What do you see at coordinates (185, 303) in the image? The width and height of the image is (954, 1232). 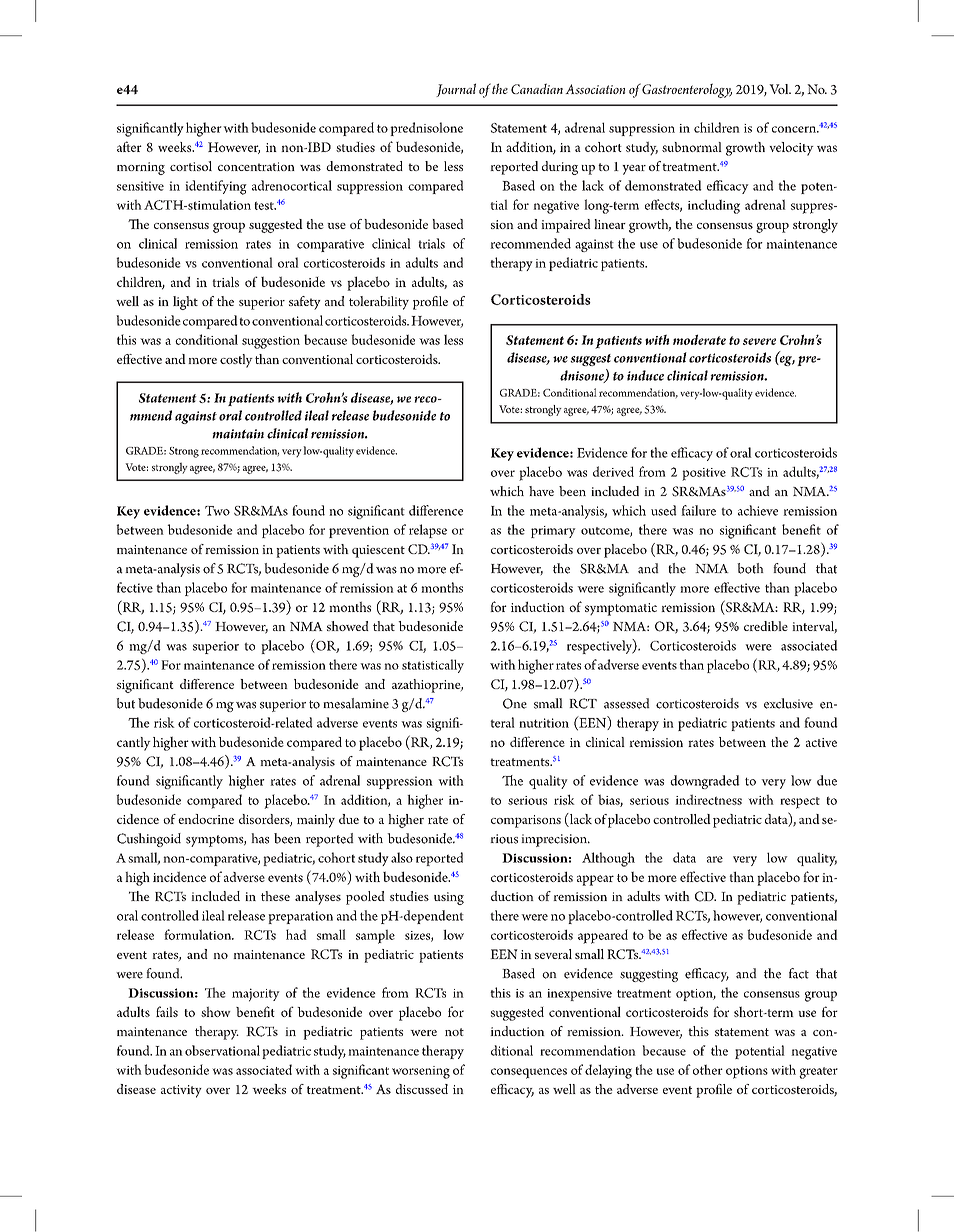 I see `light` at bounding box center [185, 303].
